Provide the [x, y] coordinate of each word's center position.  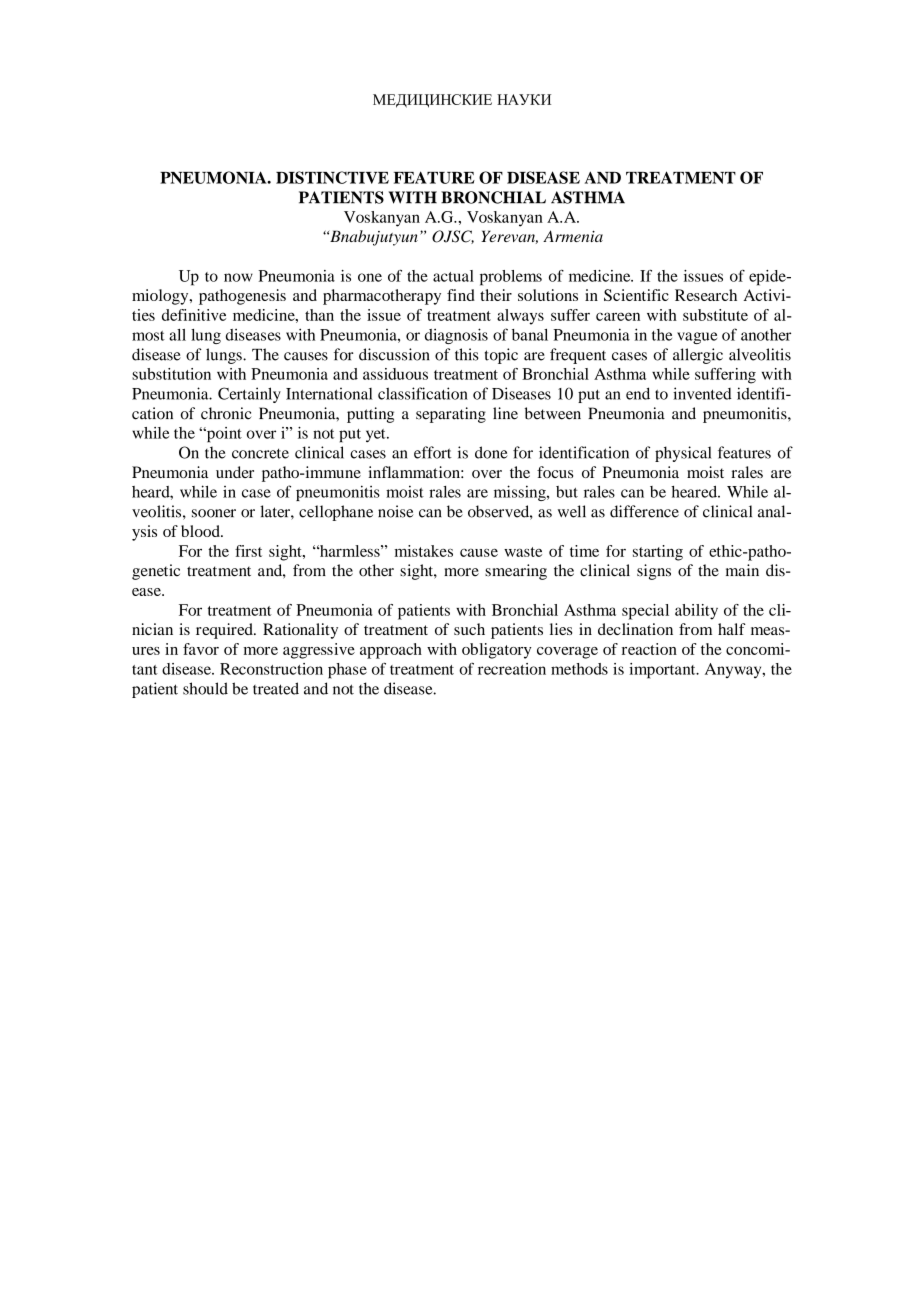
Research [706, 295]
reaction [649, 649]
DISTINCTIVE [332, 177]
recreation [512, 669]
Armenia [573, 236]
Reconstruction [271, 669]
